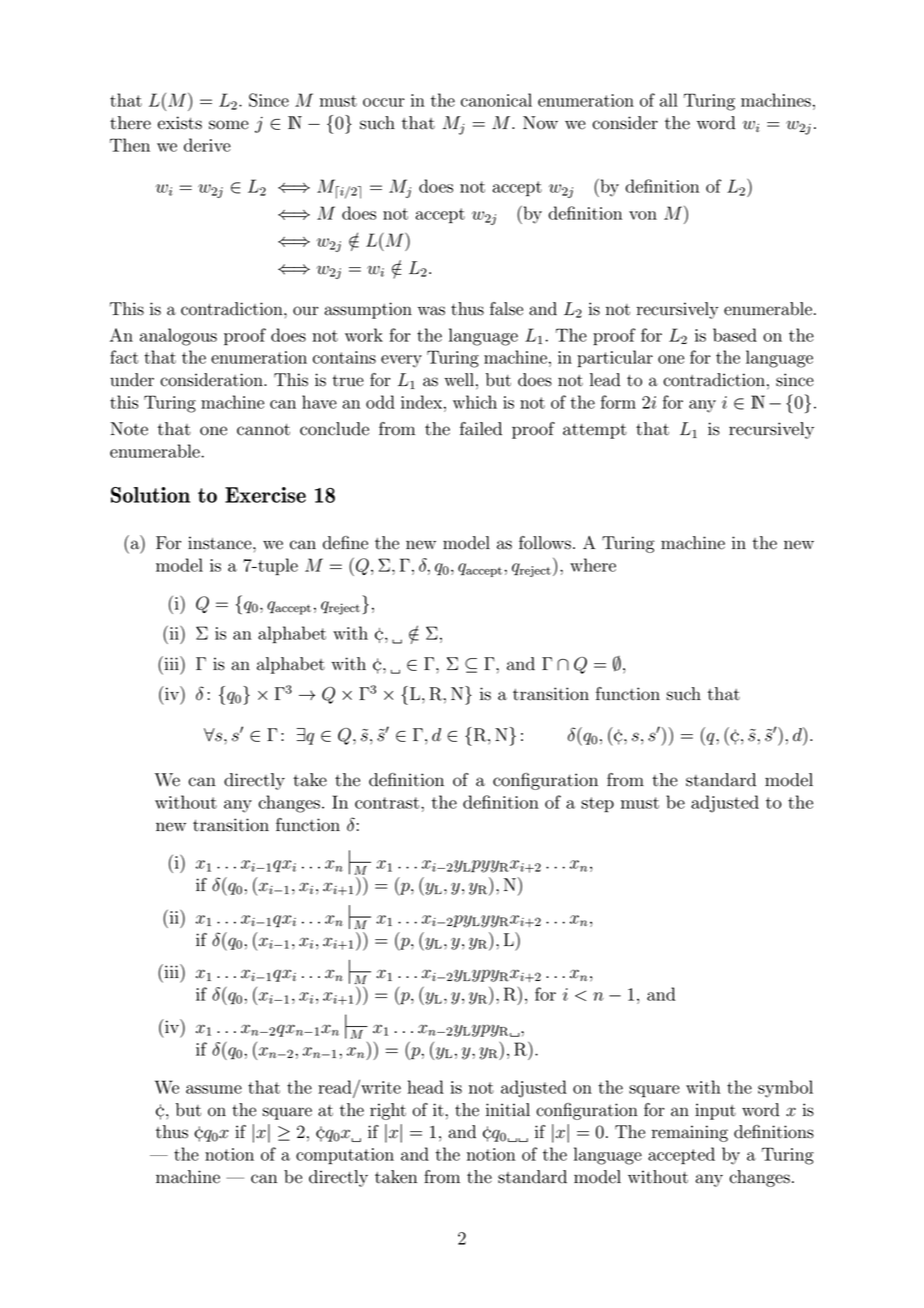 The width and height of the screenshot is (924, 1308). What do you see at coordinates (214, 1089) in the screenshot?
I see `assume` at bounding box center [214, 1089].
